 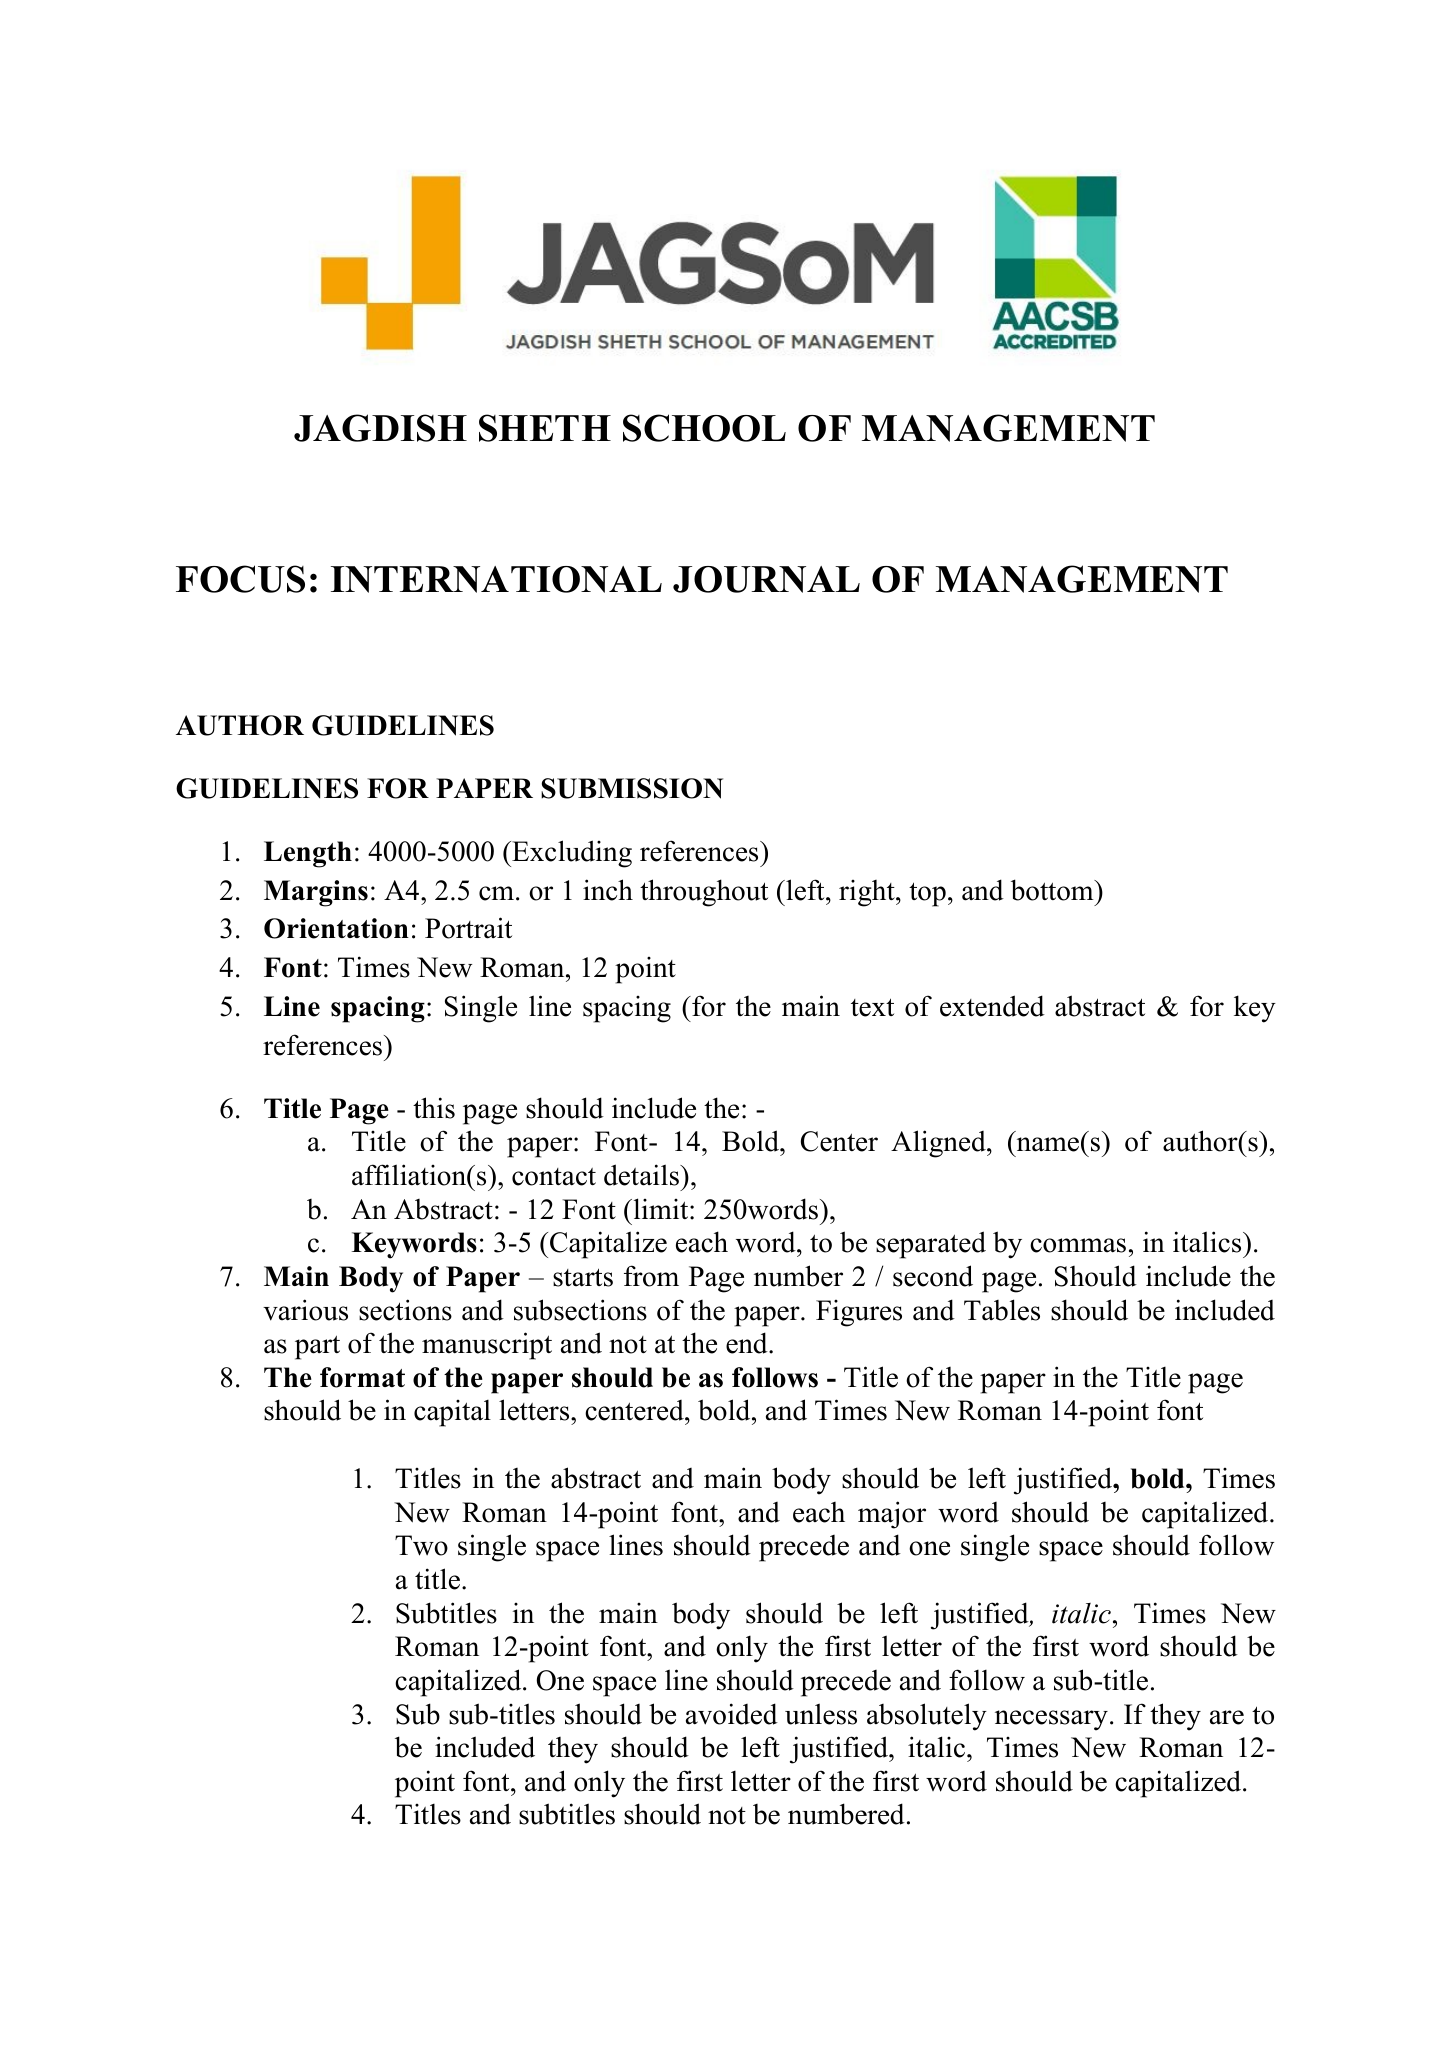 What do you see at coordinates (1053, 890) in the screenshot?
I see `bottom` at bounding box center [1053, 890].
